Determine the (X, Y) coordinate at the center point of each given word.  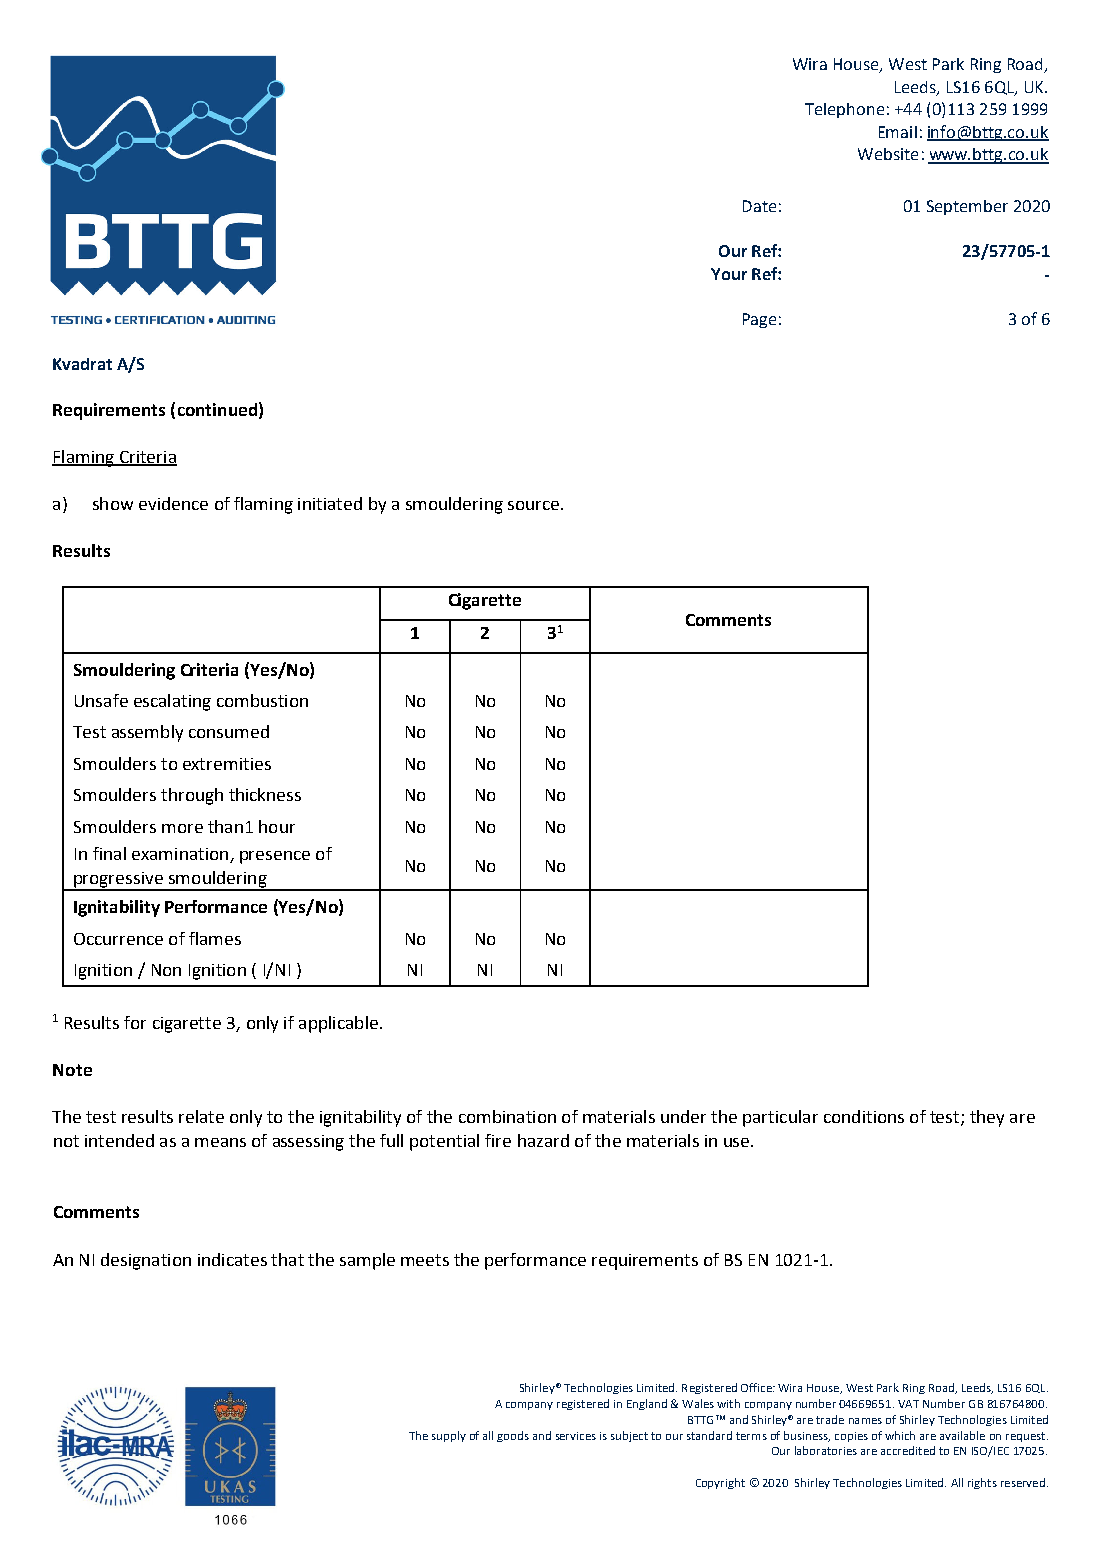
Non (166, 970)
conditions (864, 1116)
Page (759, 320)
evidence (173, 503)
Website (888, 154)
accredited (908, 1450)
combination (507, 1116)
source (535, 505)
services (576, 1436)
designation (146, 1261)
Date (759, 206)
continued (217, 409)
